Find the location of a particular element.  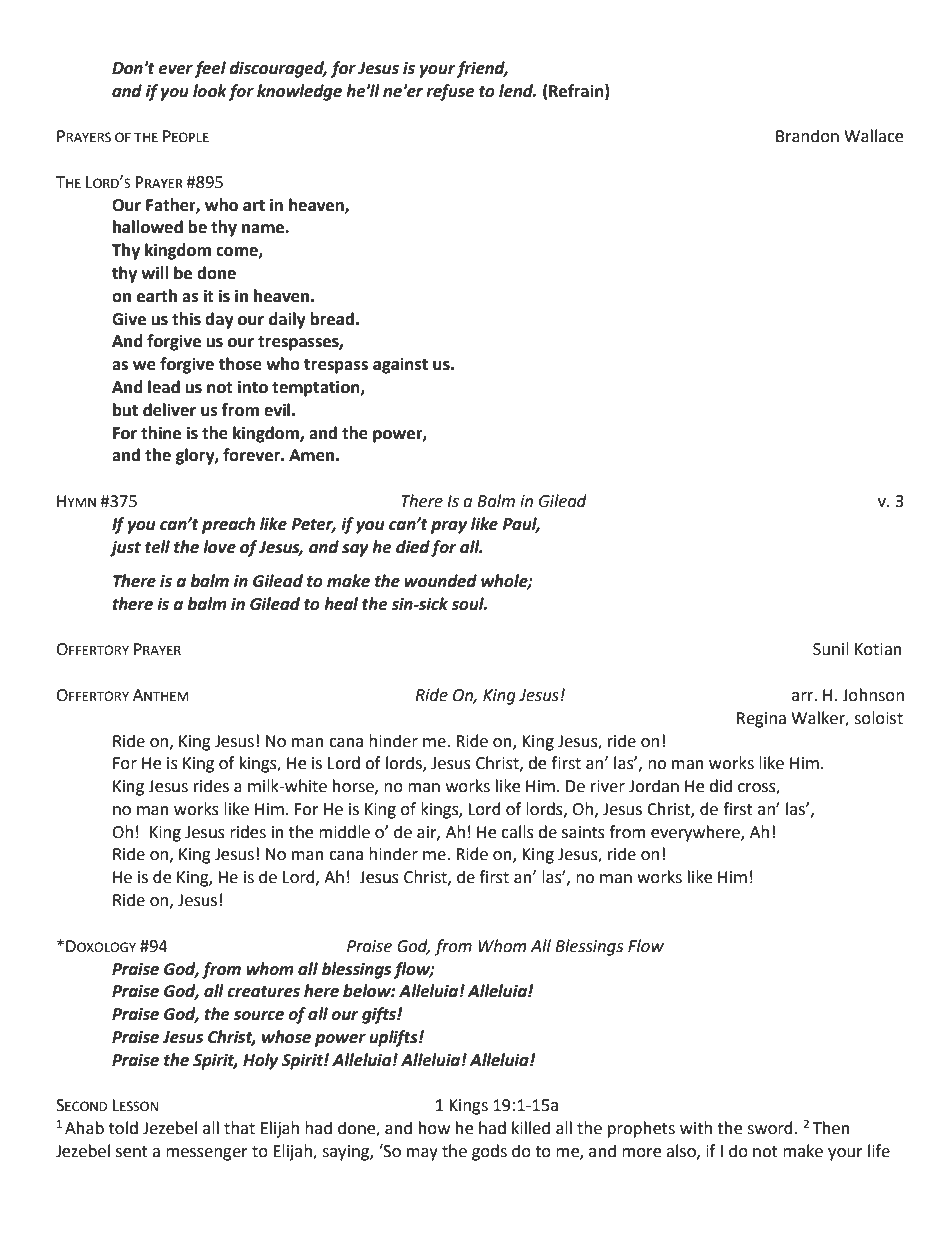

refuse is located at coordinates (450, 92).
